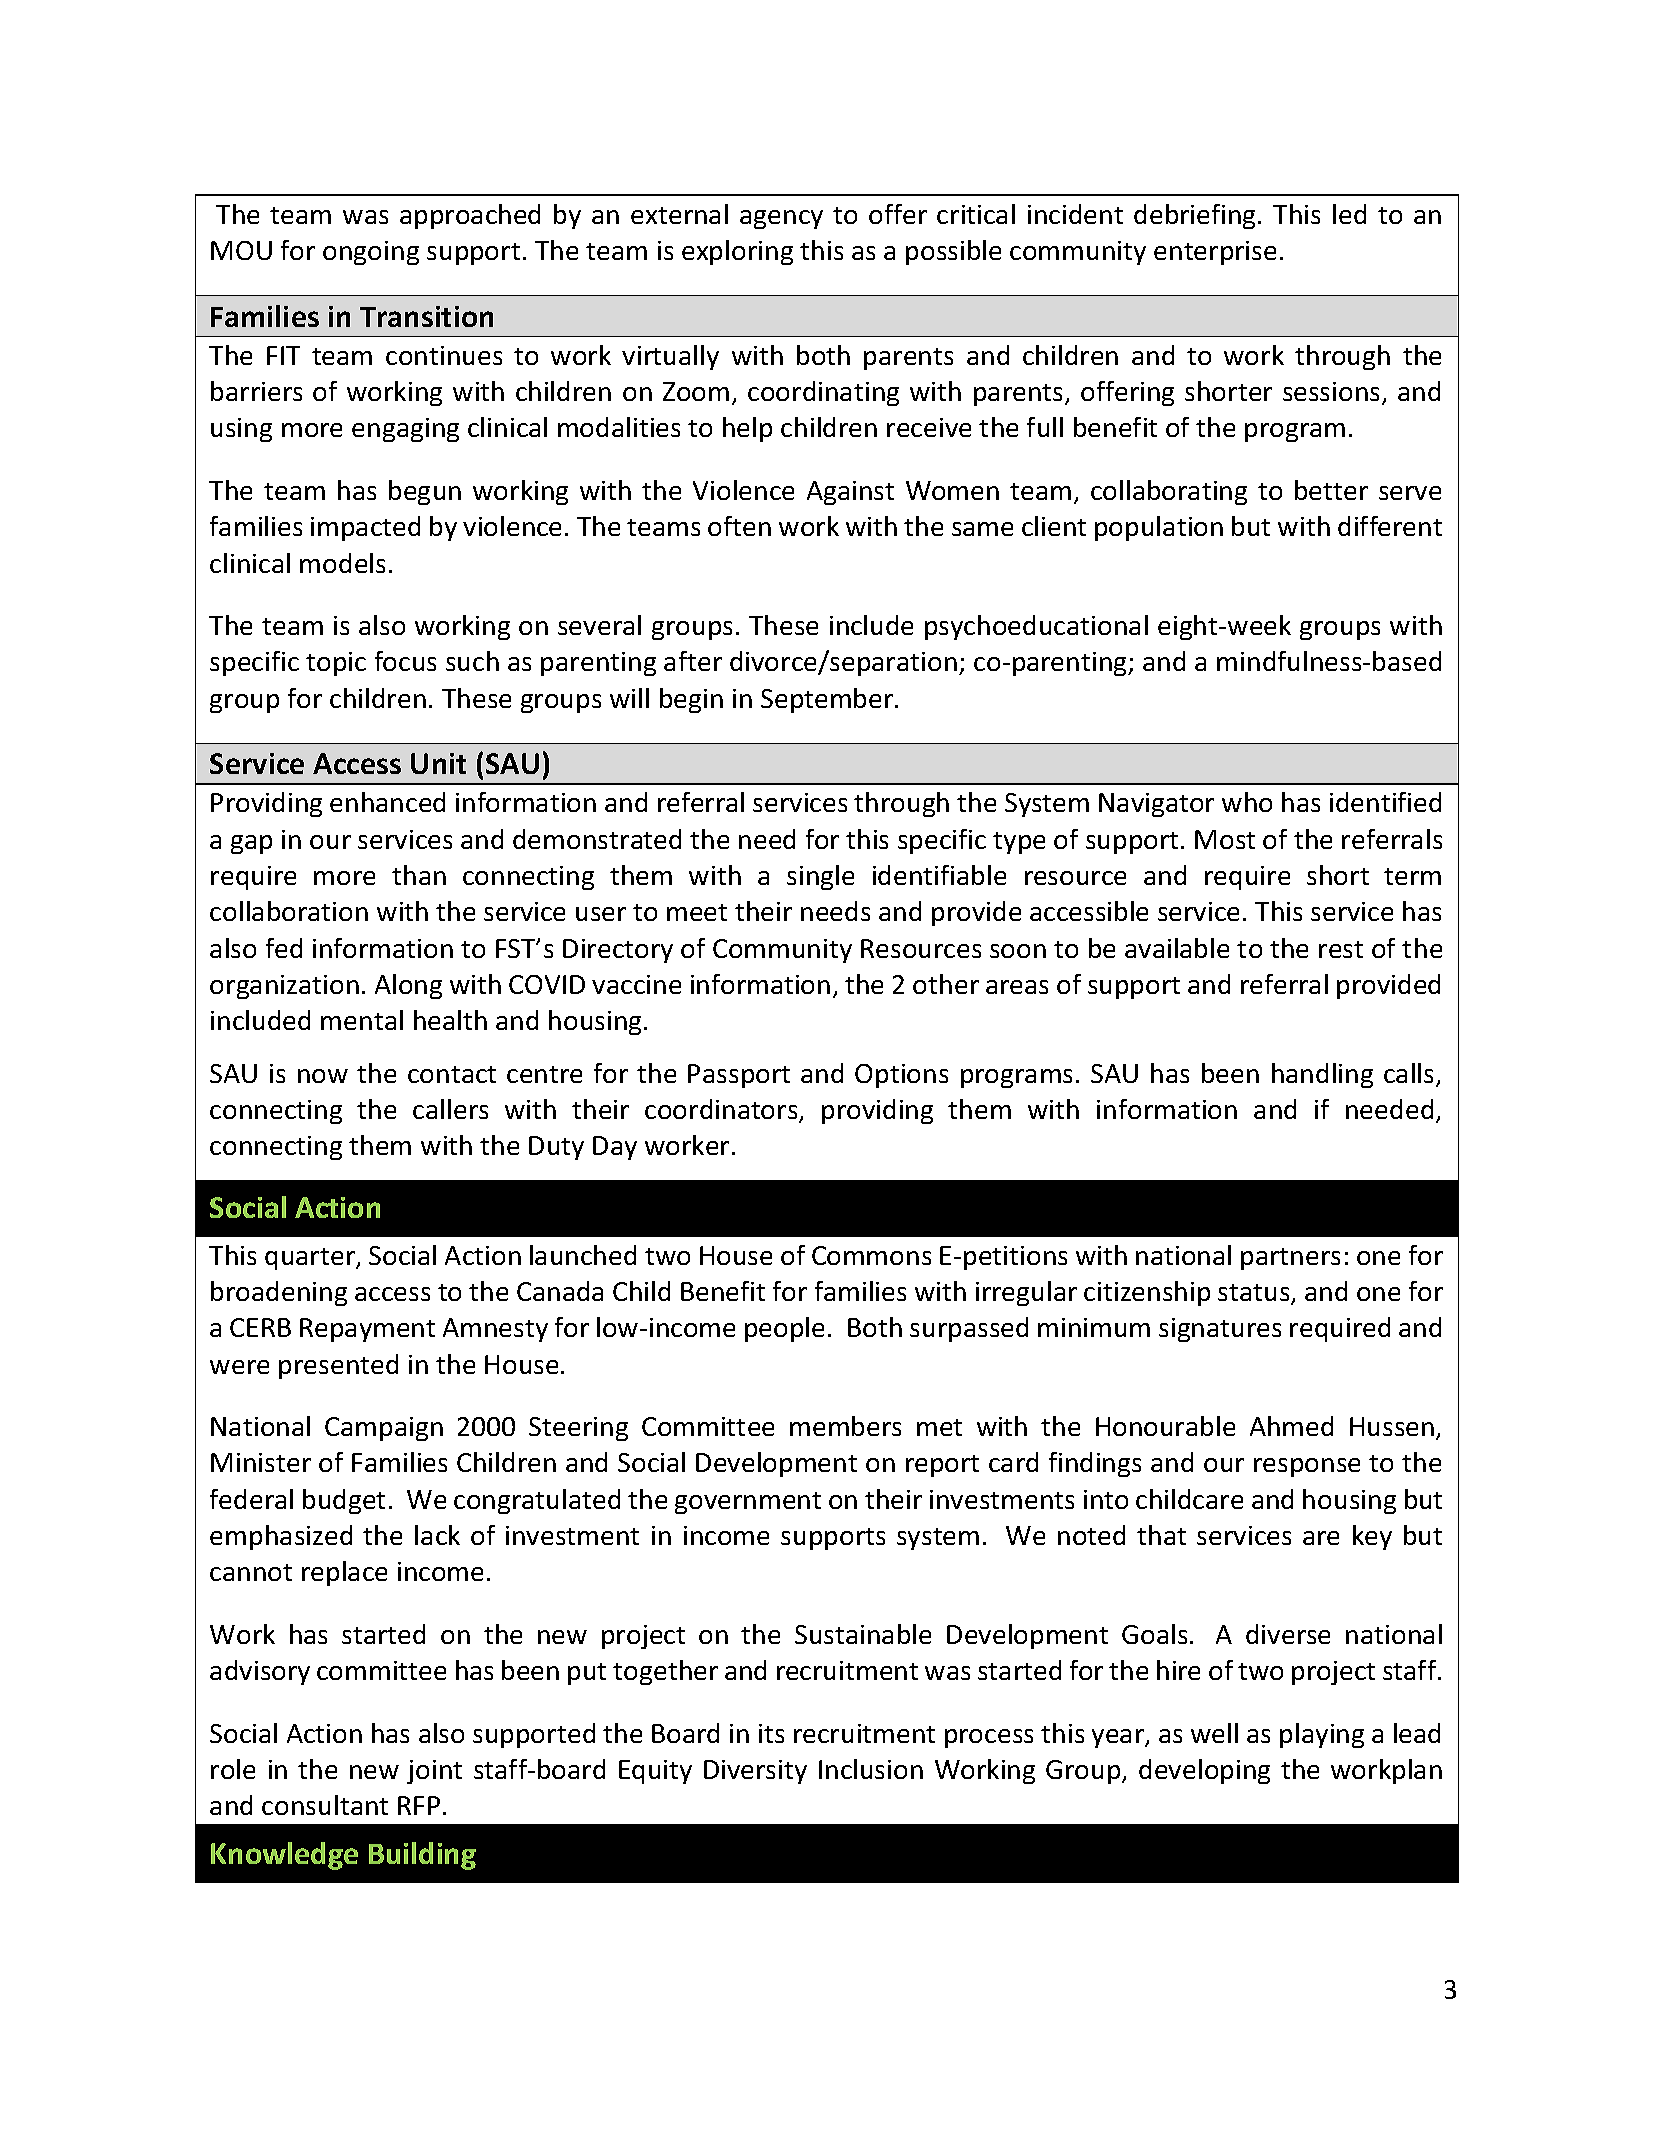 This screenshot has width=1653, height=2139. I want to click on Inclusion, so click(871, 1769).
